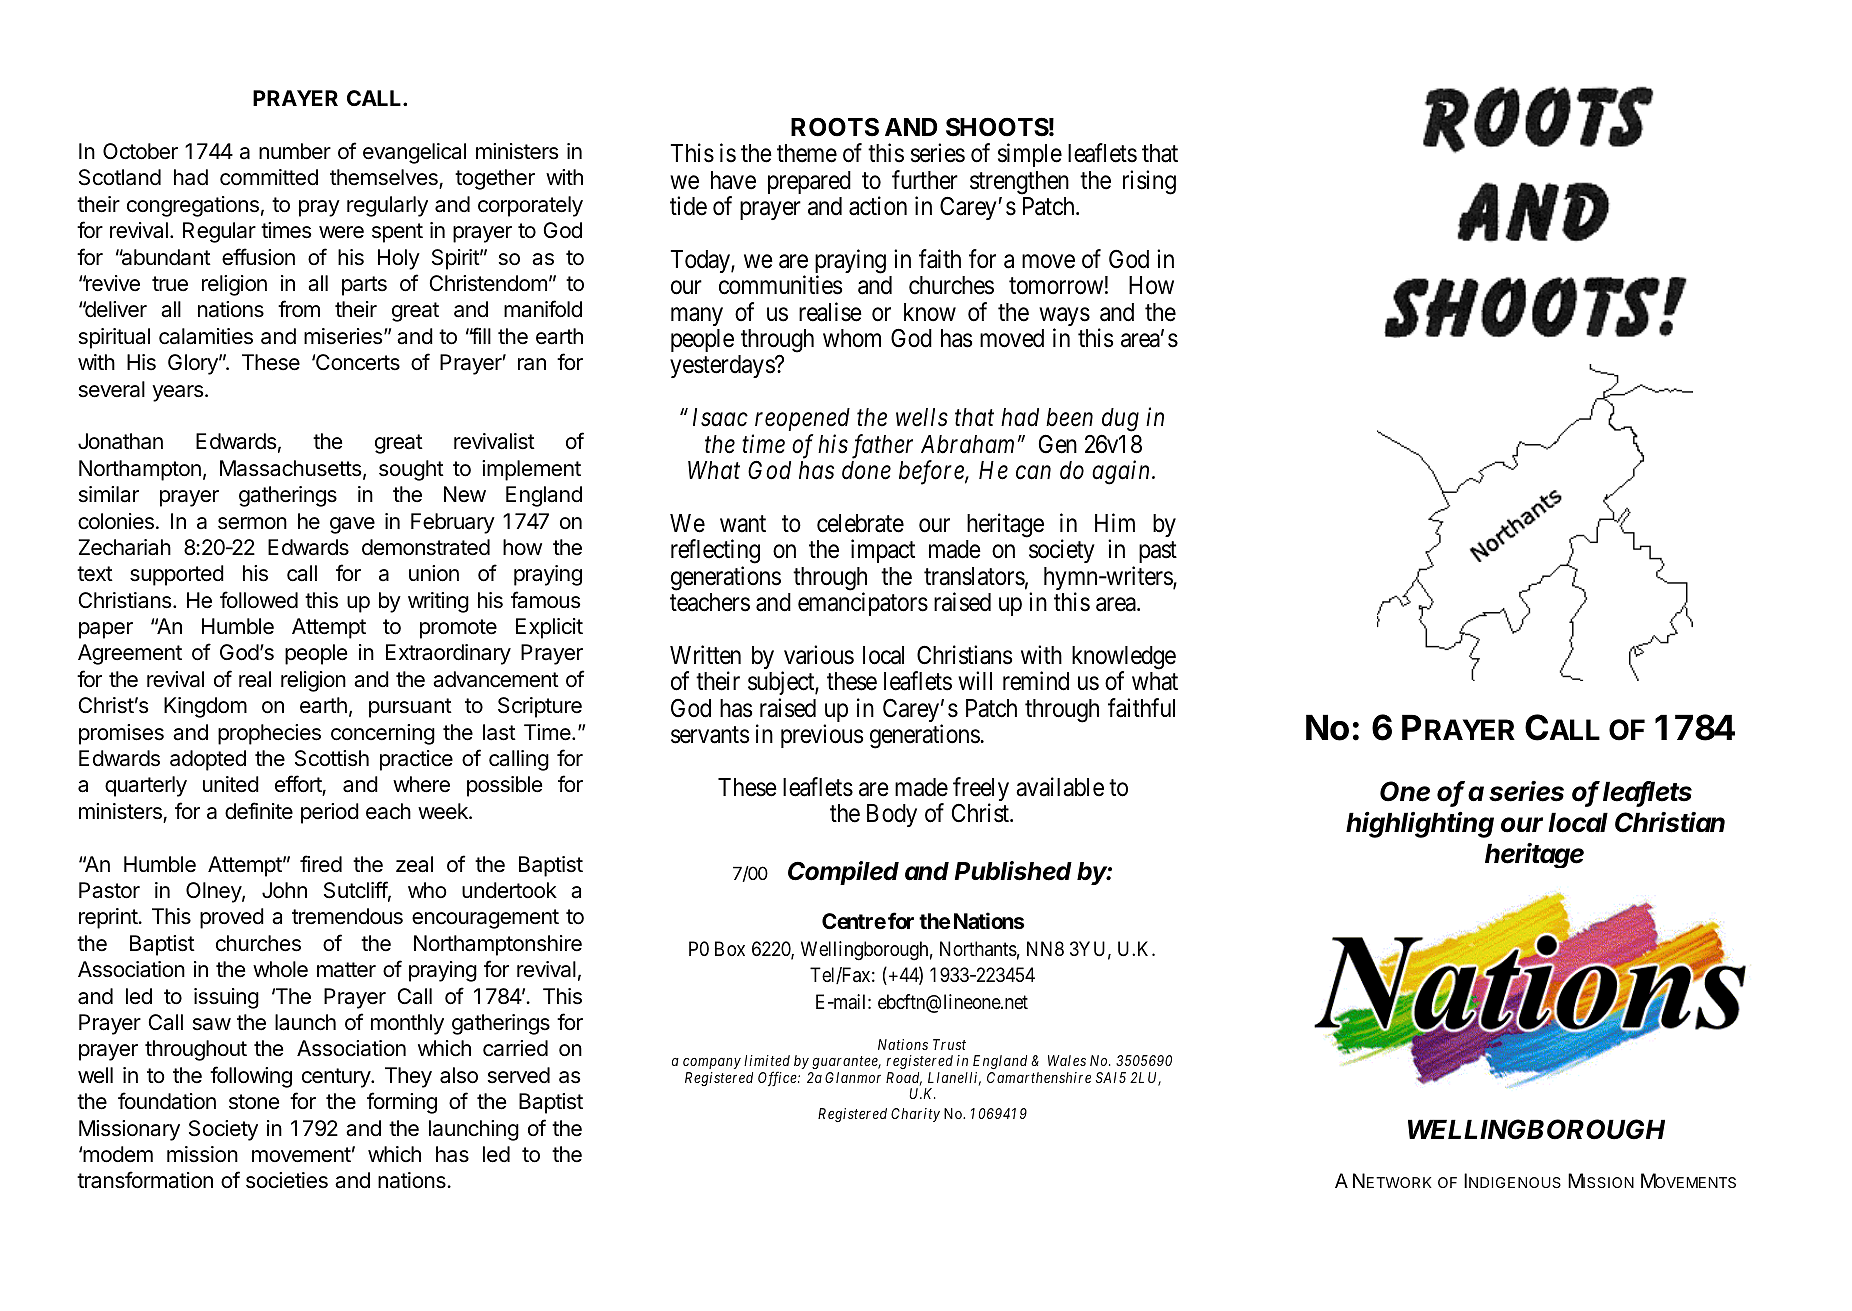  I want to click on Charity, so click(915, 1115).
